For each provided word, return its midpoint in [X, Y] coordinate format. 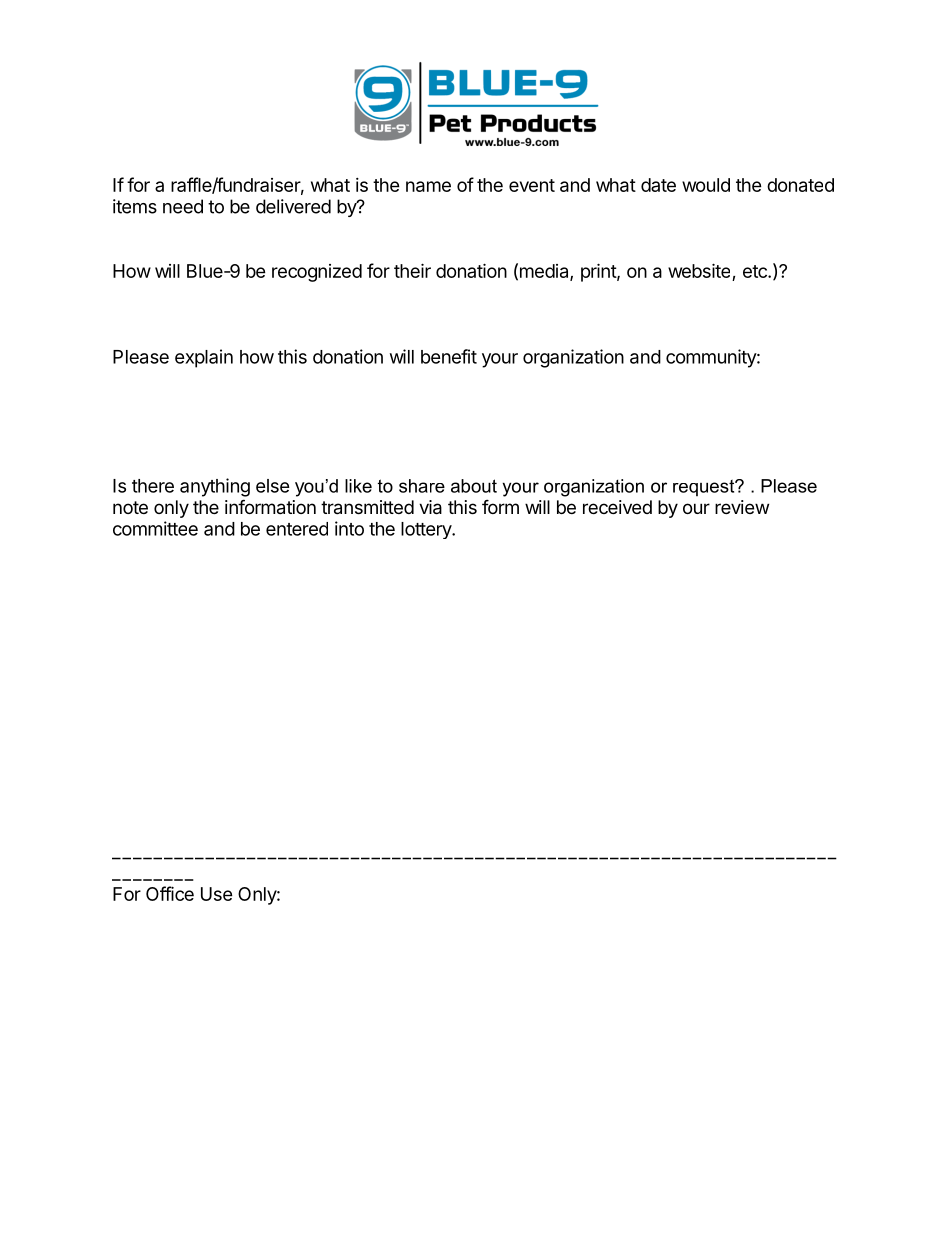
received [617, 507]
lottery [427, 530]
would [706, 185]
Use [217, 894]
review [742, 507]
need [183, 206]
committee [155, 528]
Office [170, 893]
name [428, 186]
